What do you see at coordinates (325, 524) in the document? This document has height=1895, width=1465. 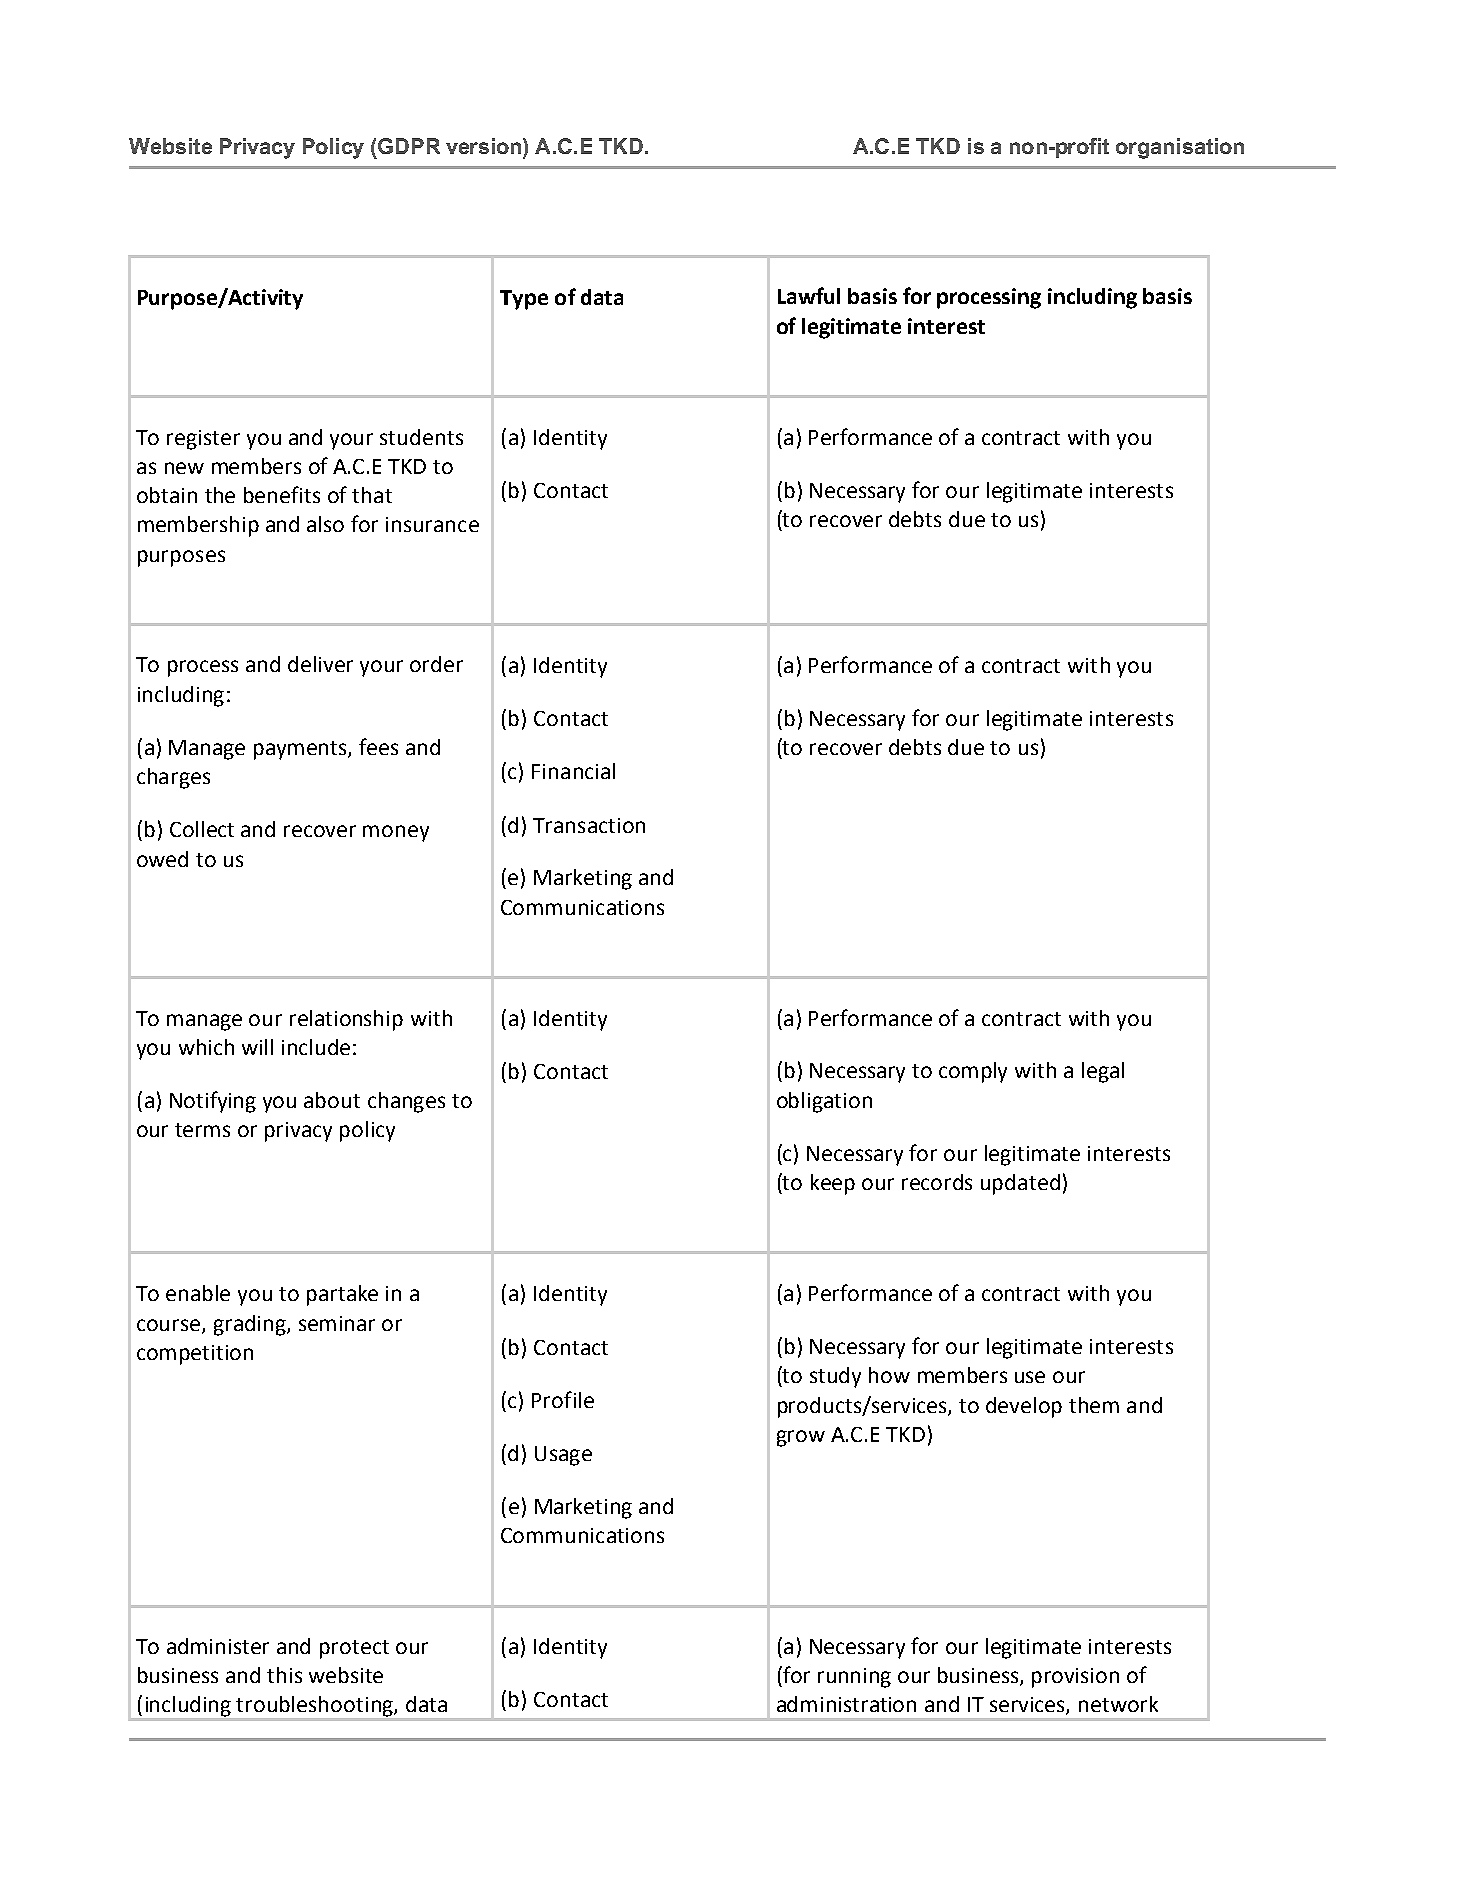 I see `also` at bounding box center [325, 524].
